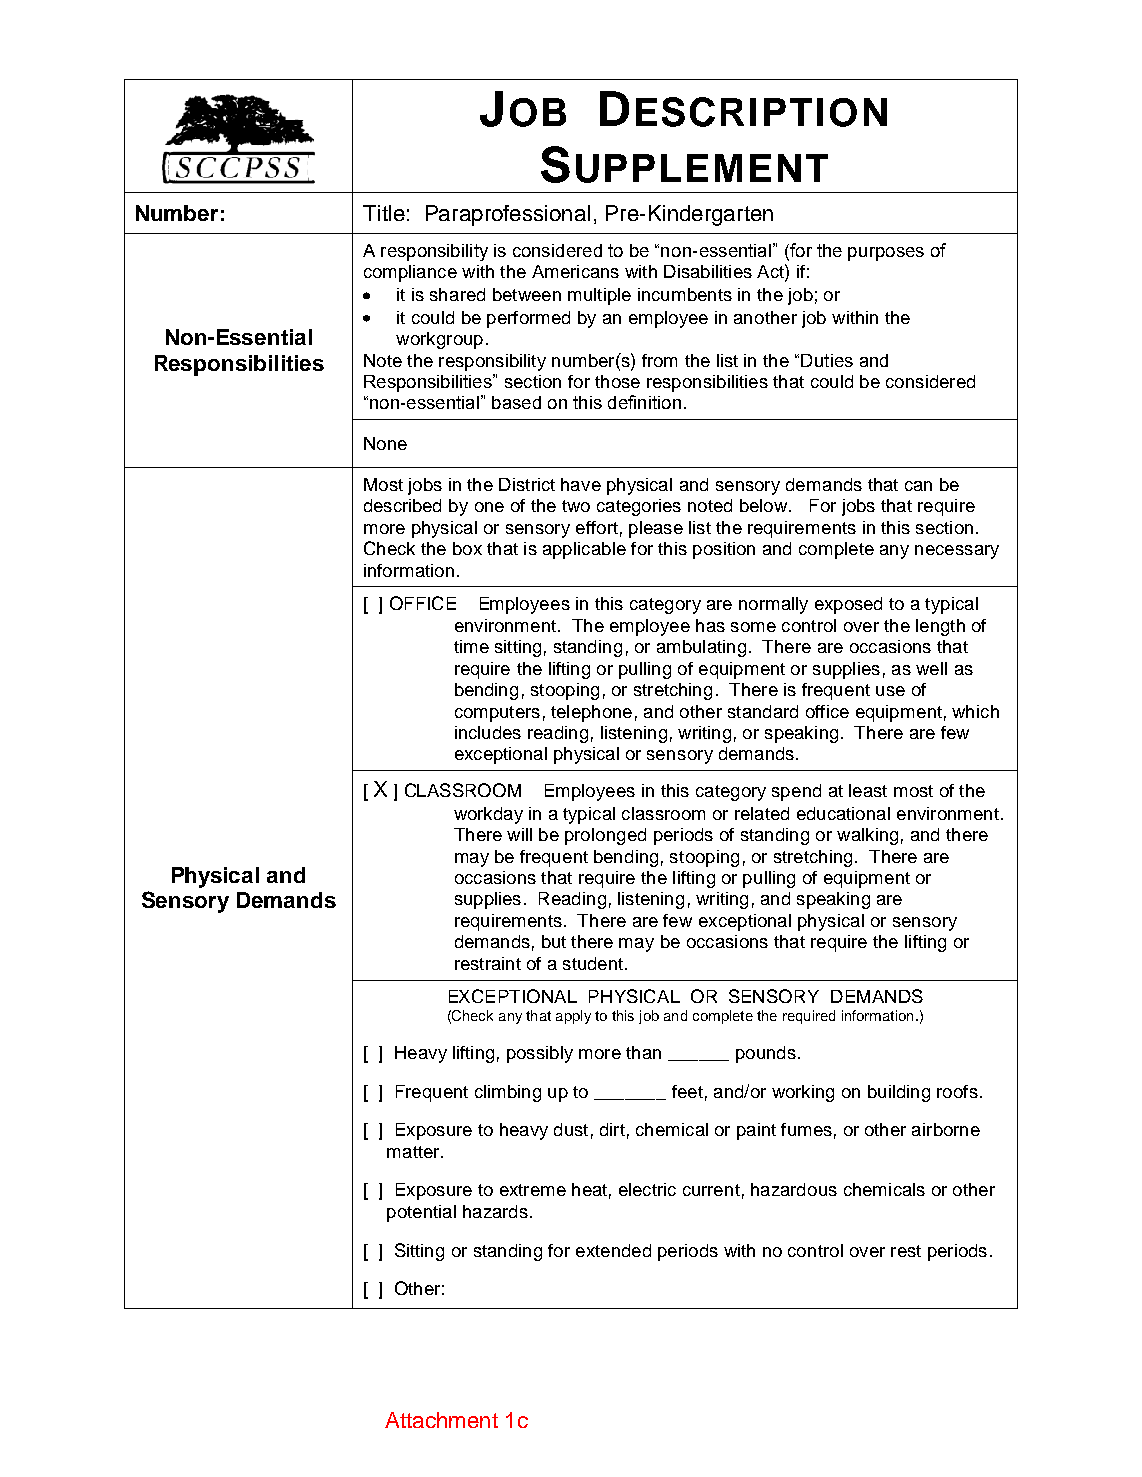  What do you see at coordinates (421, 1213) in the screenshot?
I see `potential` at bounding box center [421, 1213].
